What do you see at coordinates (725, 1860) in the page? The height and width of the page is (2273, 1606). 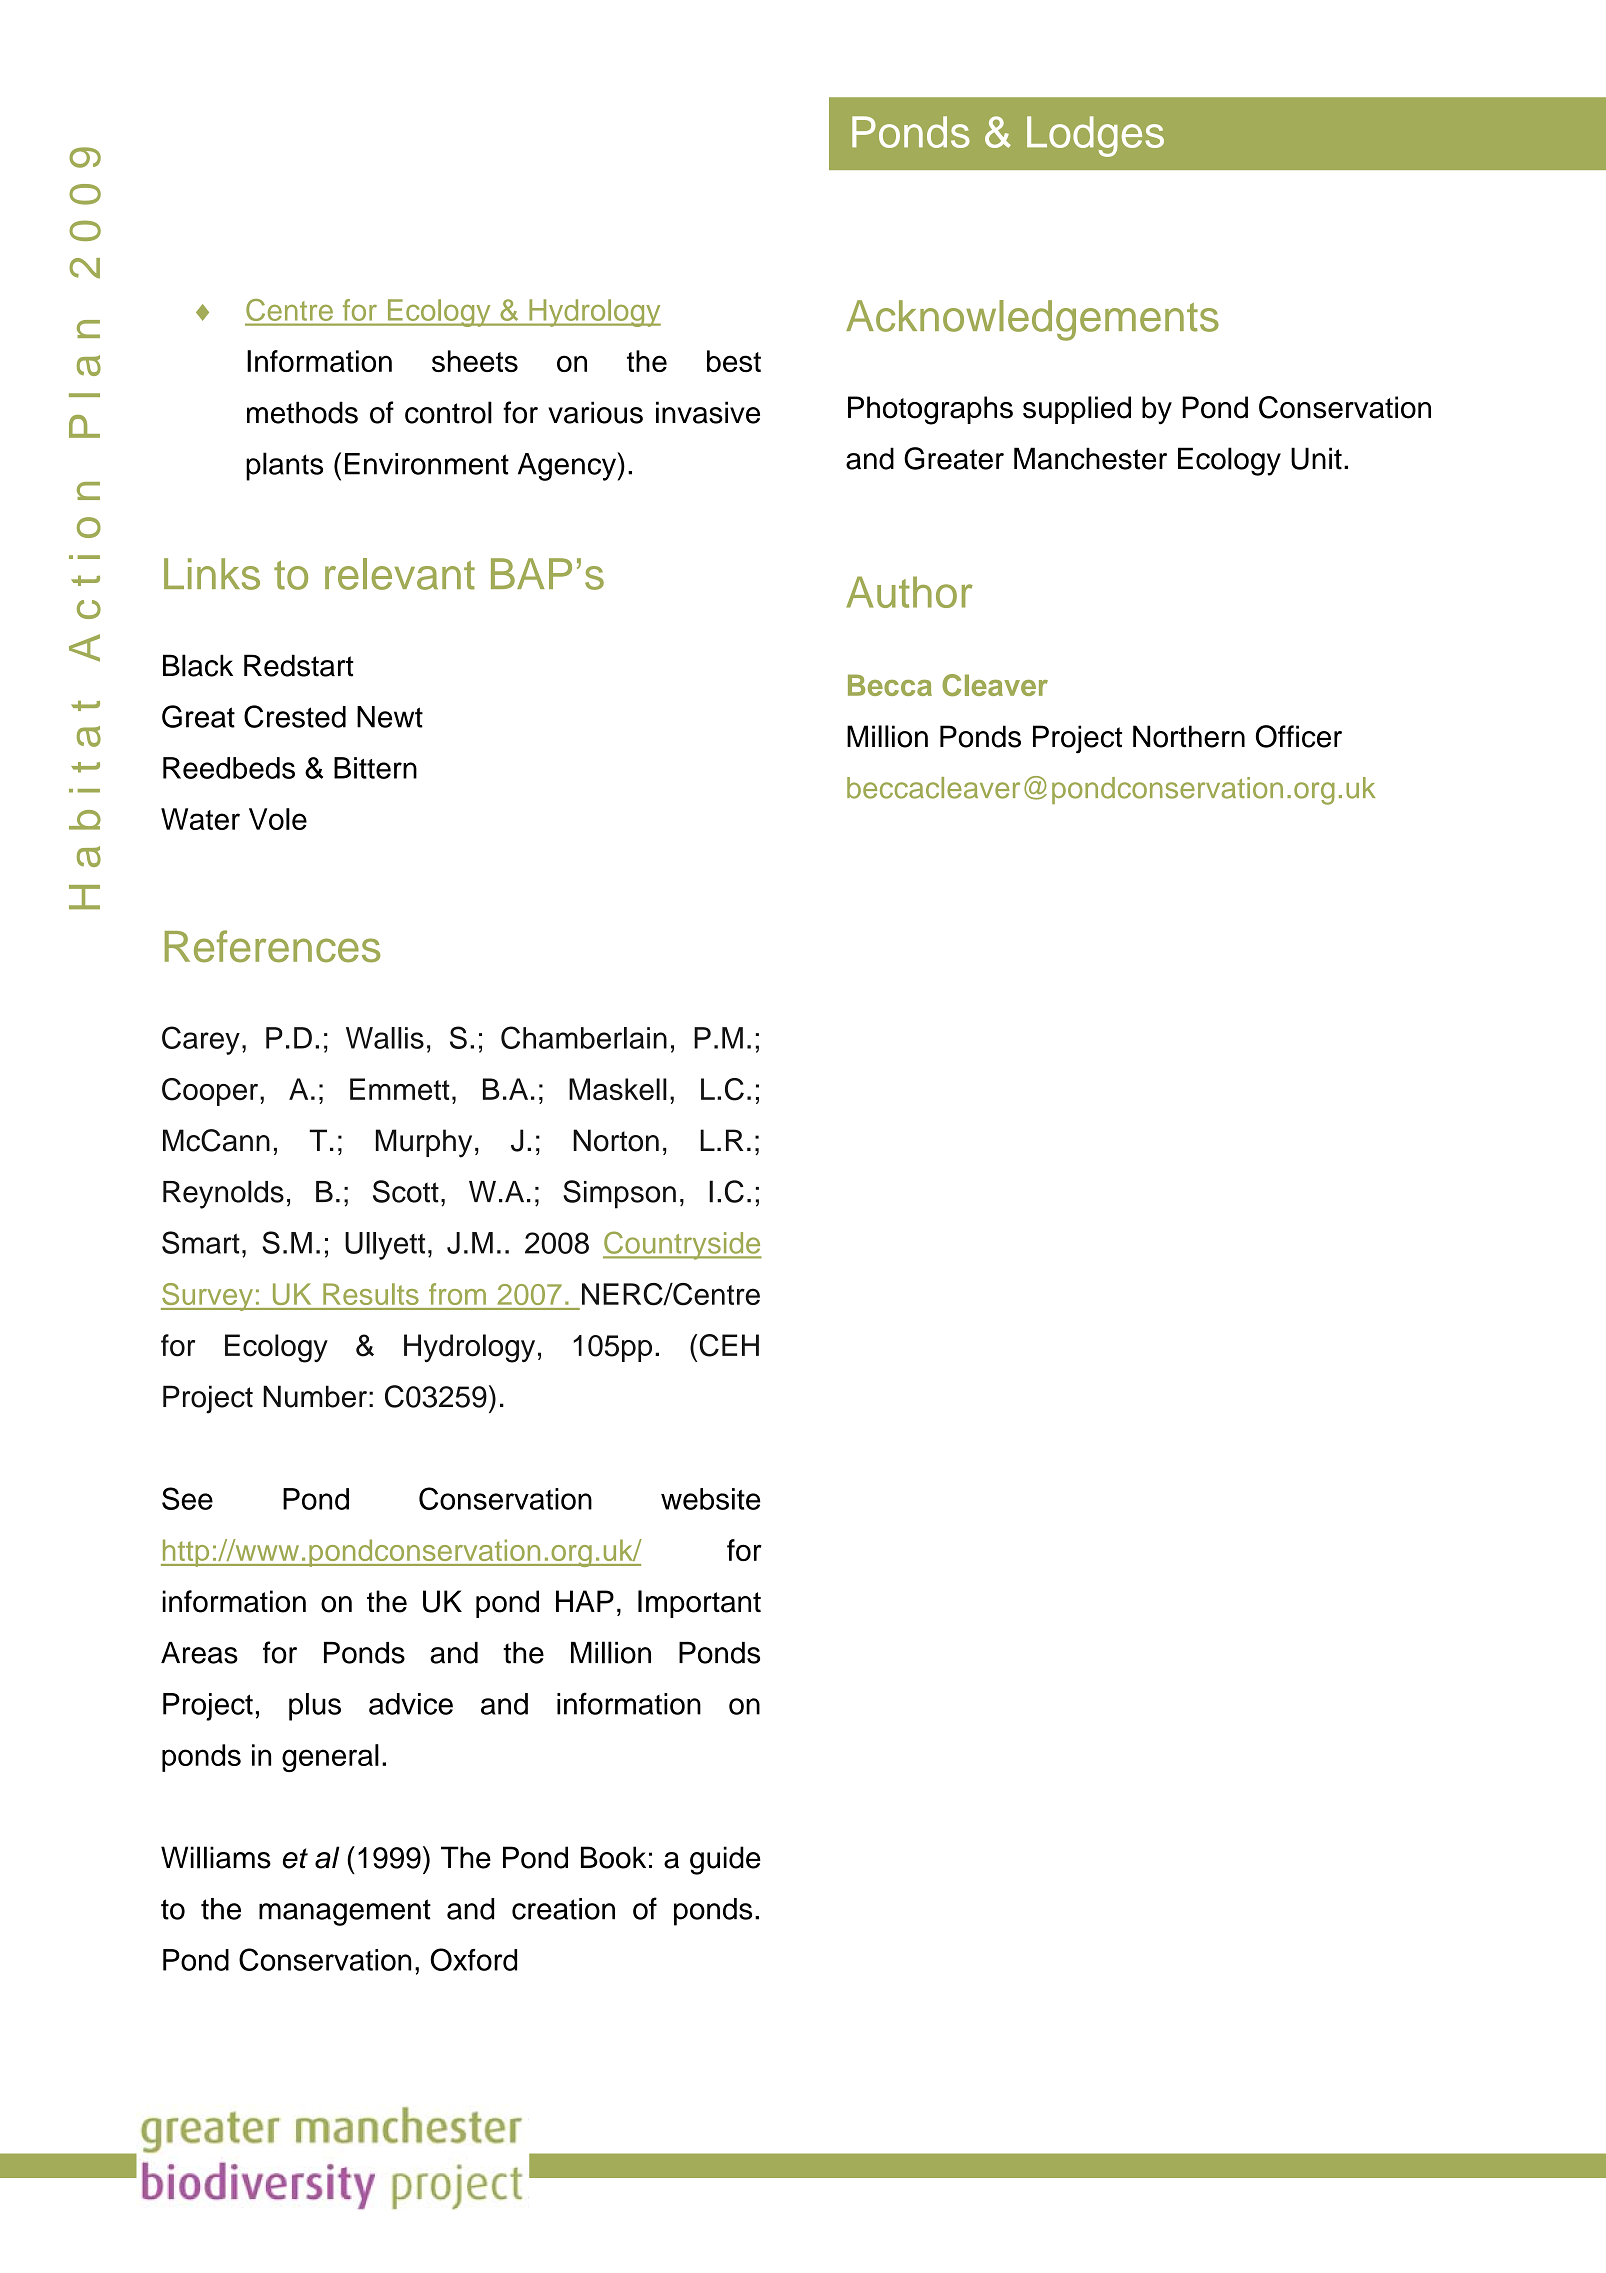 I see `guide` at bounding box center [725, 1860].
